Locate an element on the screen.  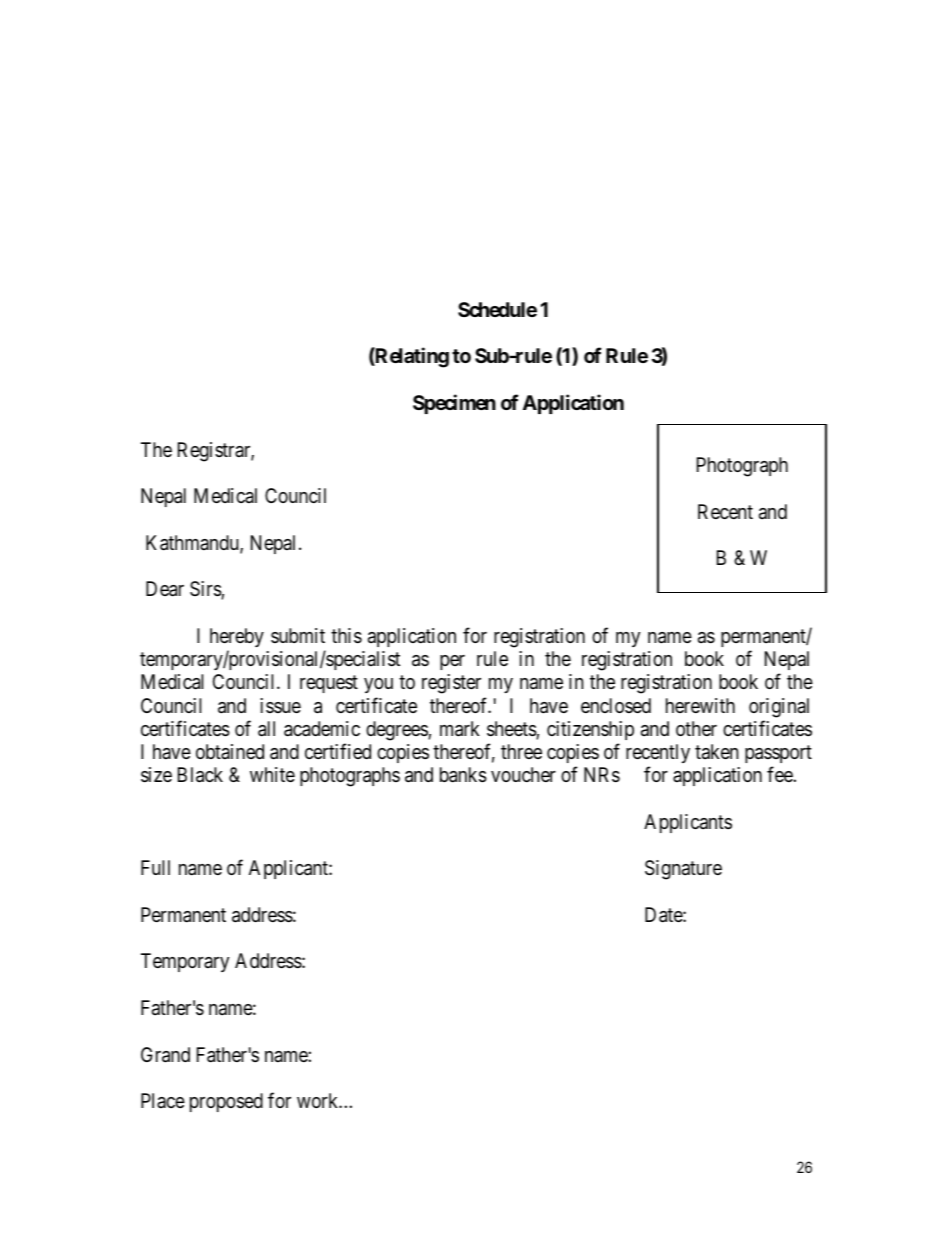
proposed is located at coordinates (226, 1102).
